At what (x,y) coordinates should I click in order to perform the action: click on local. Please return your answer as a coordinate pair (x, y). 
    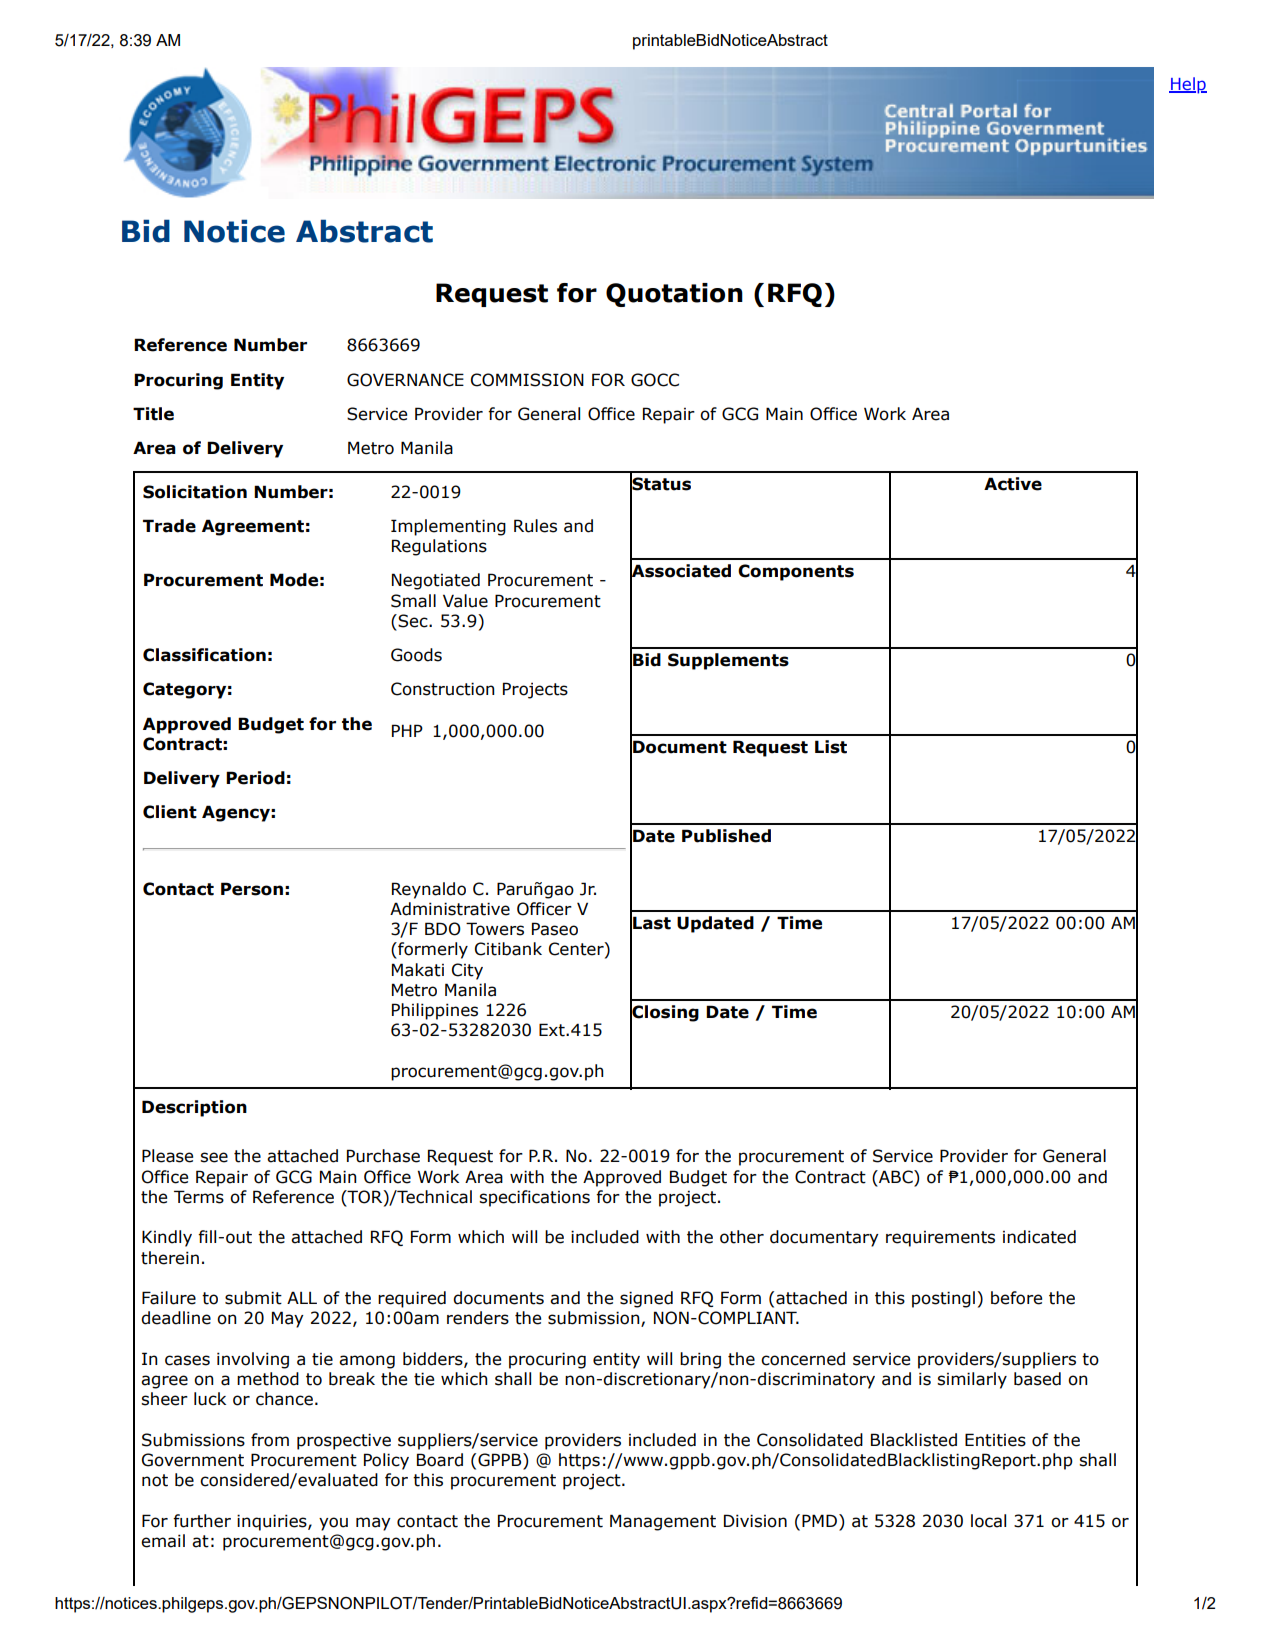
    Looking at the image, I should click on (988, 1521).
